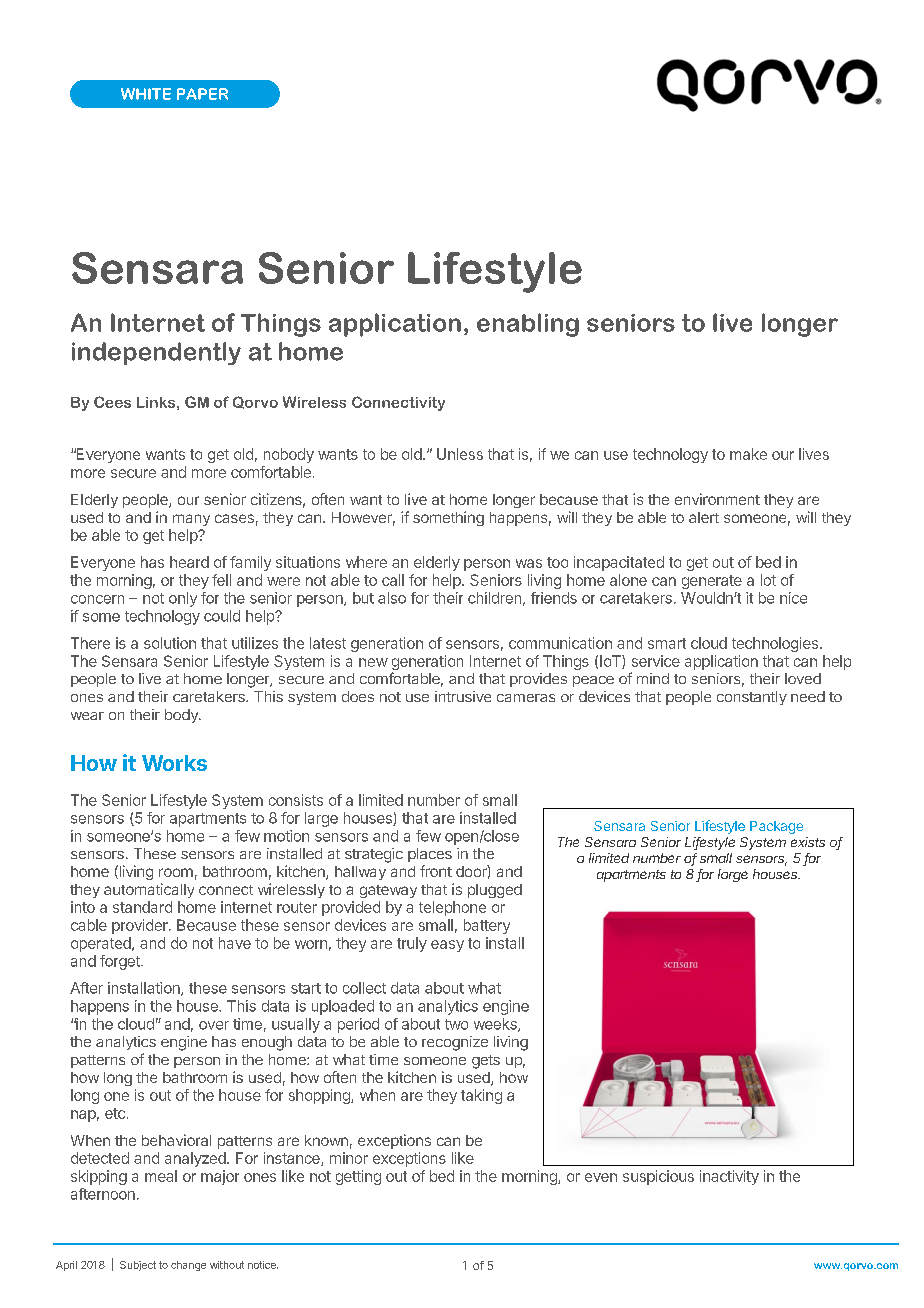 This document has height=1308, width=924. I want to click on PAPER, so click(202, 94).
